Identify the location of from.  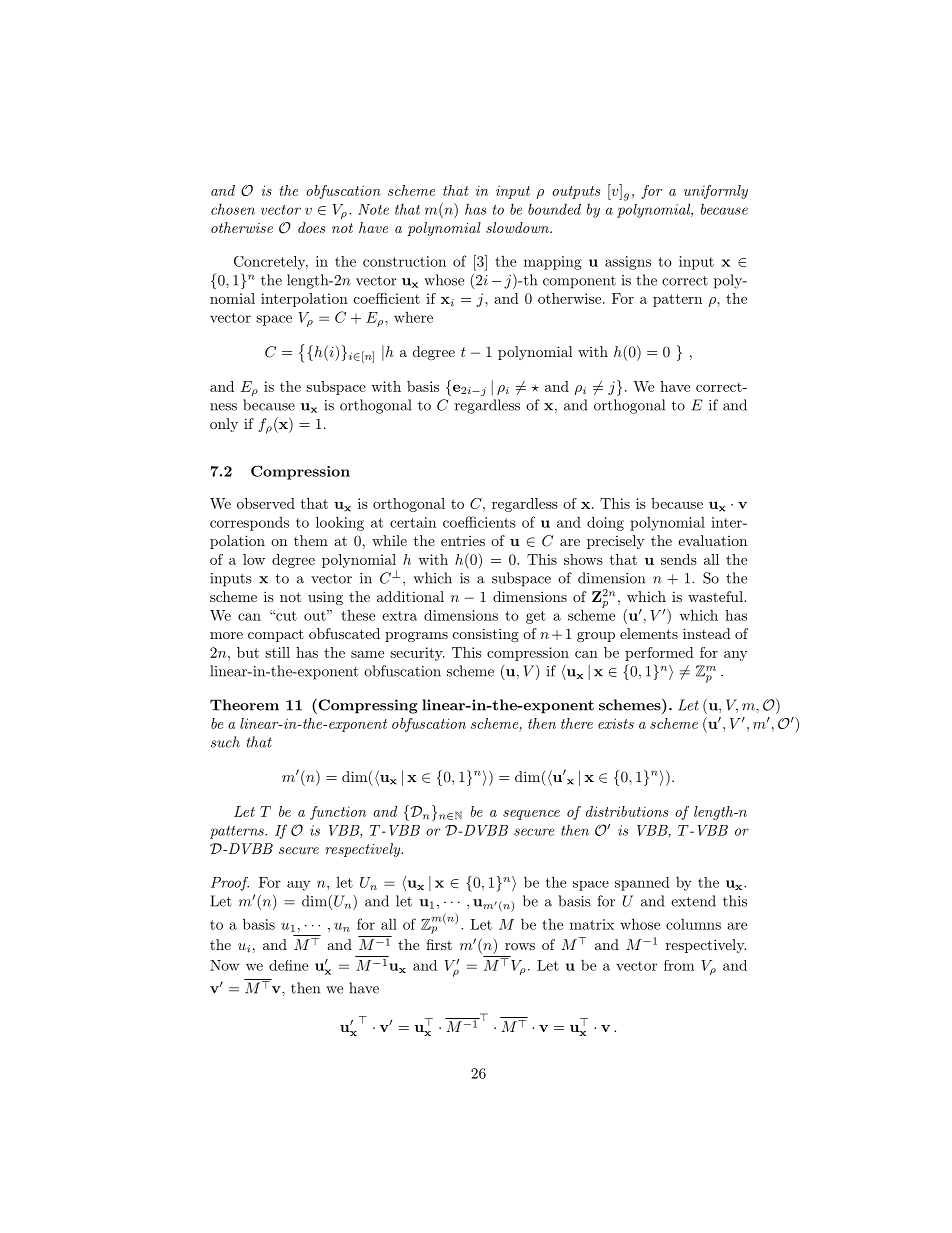
(679, 965).
